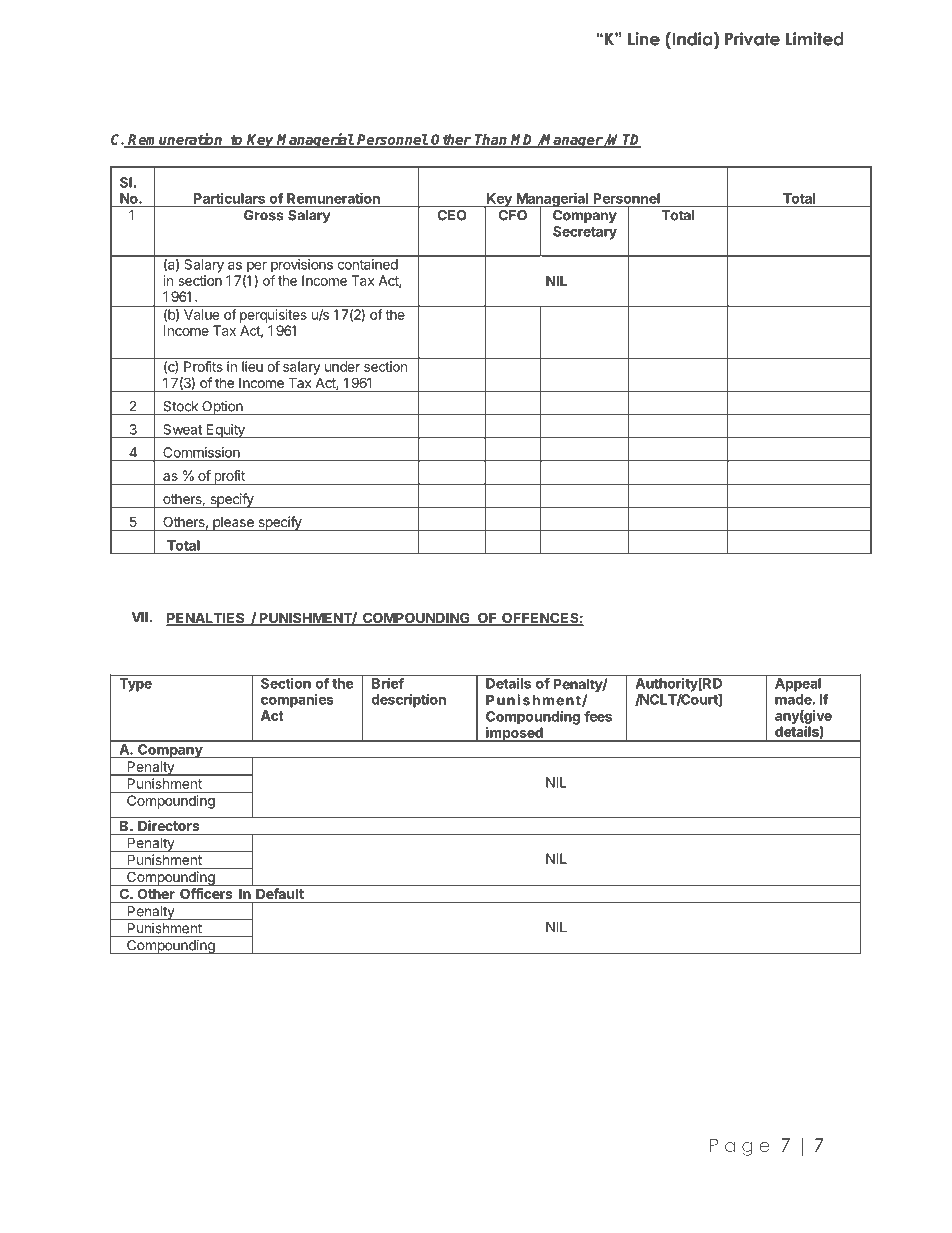 This image has width=952, height=1233. I want to click on Than, so click(491, 140).
